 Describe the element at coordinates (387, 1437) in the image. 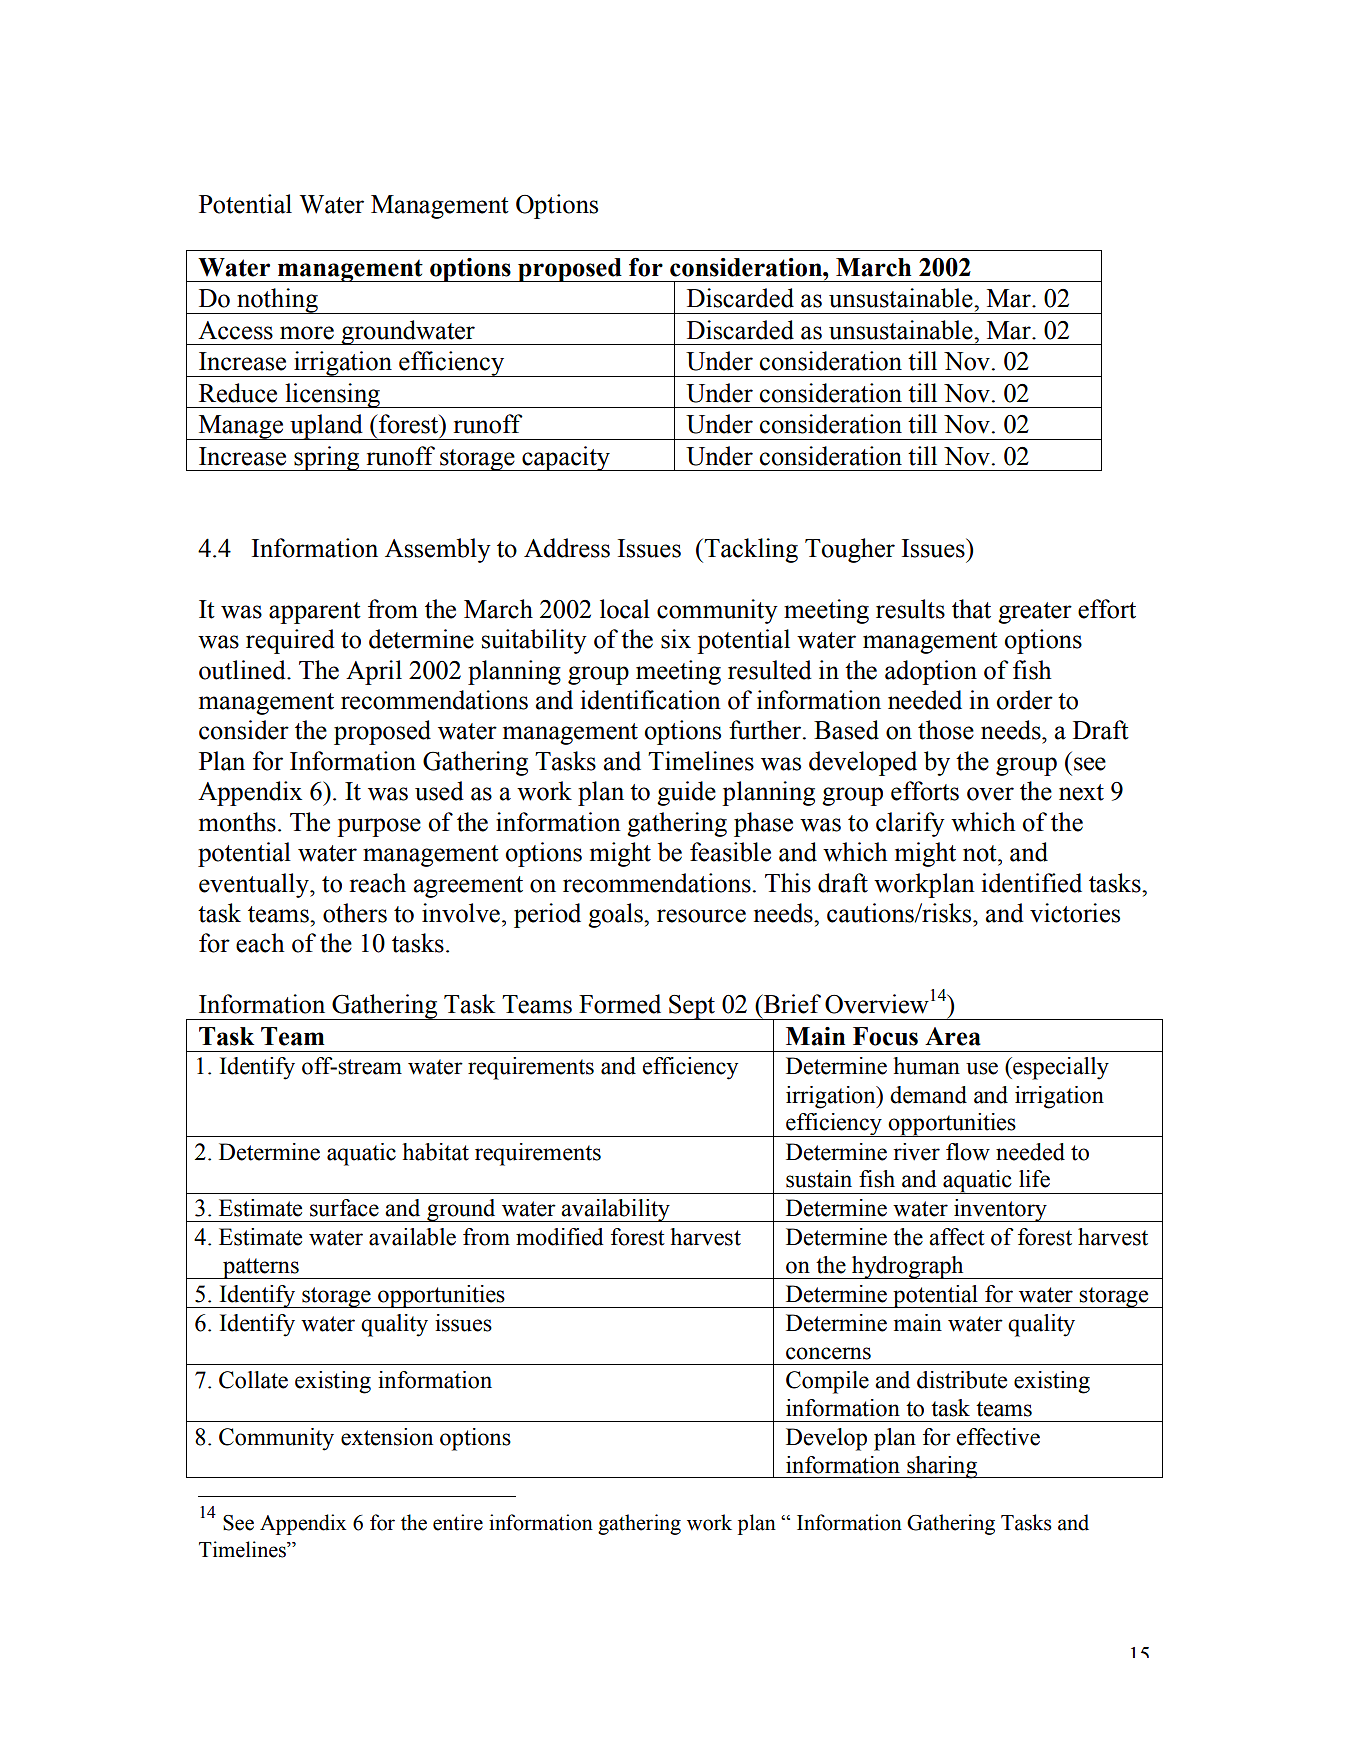

I see `extension` at that location.
